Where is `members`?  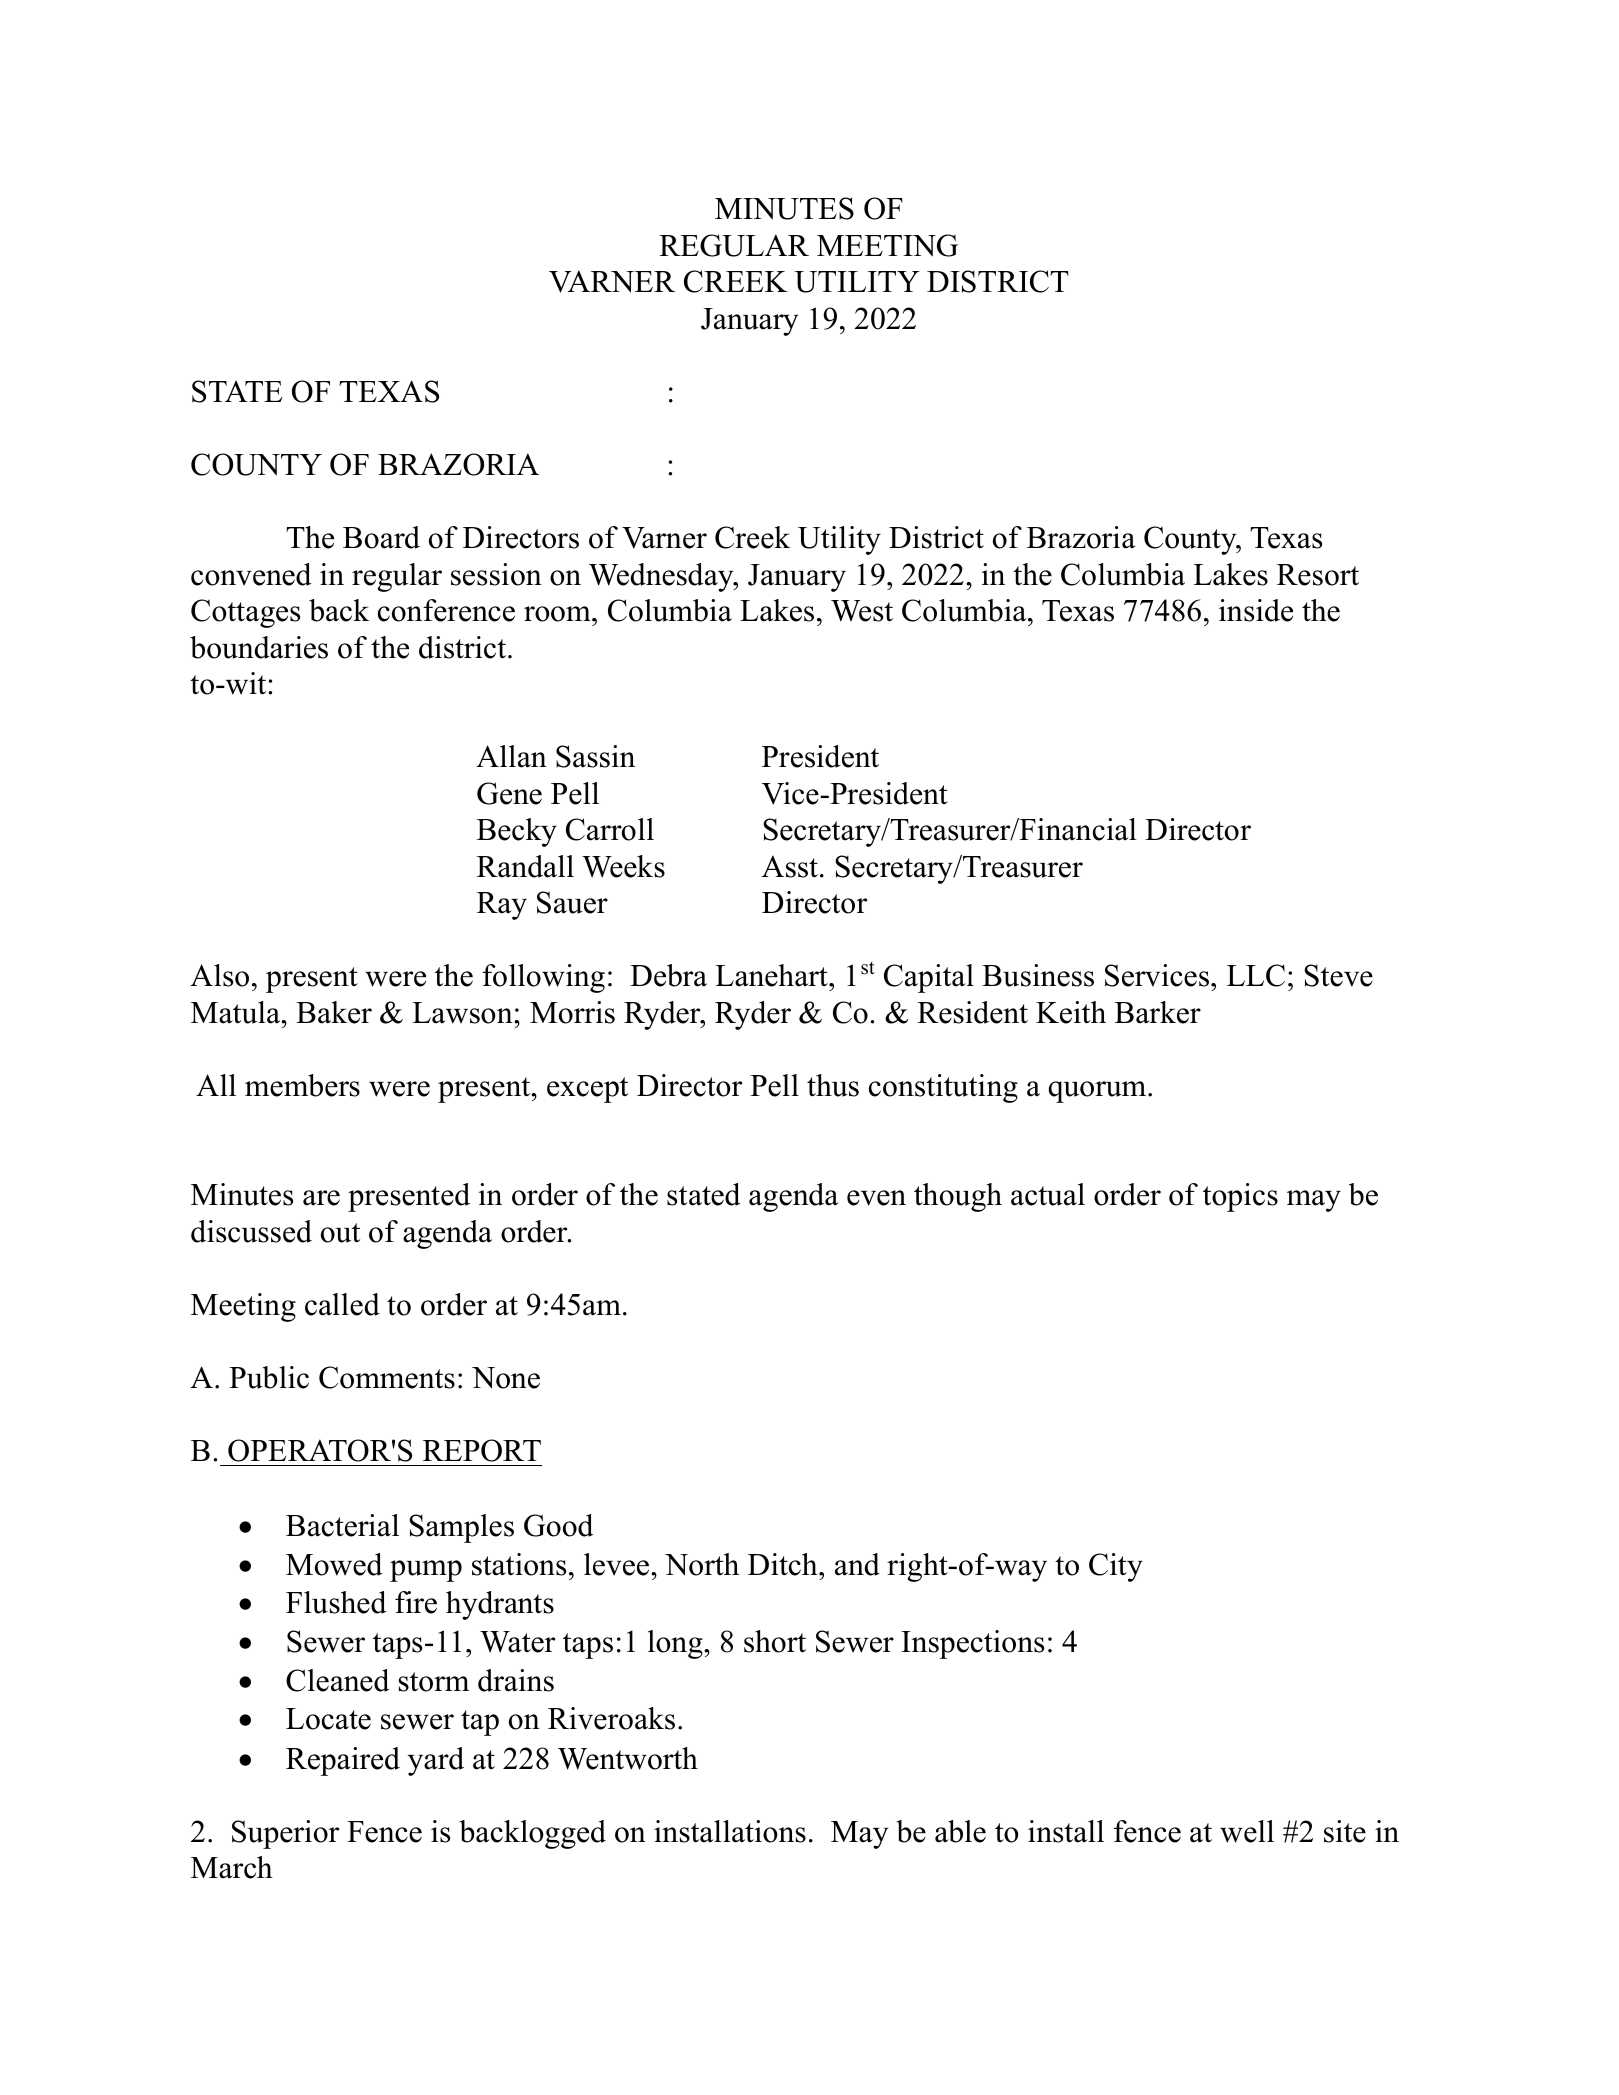 members is located at coordinates (302, 1085).
